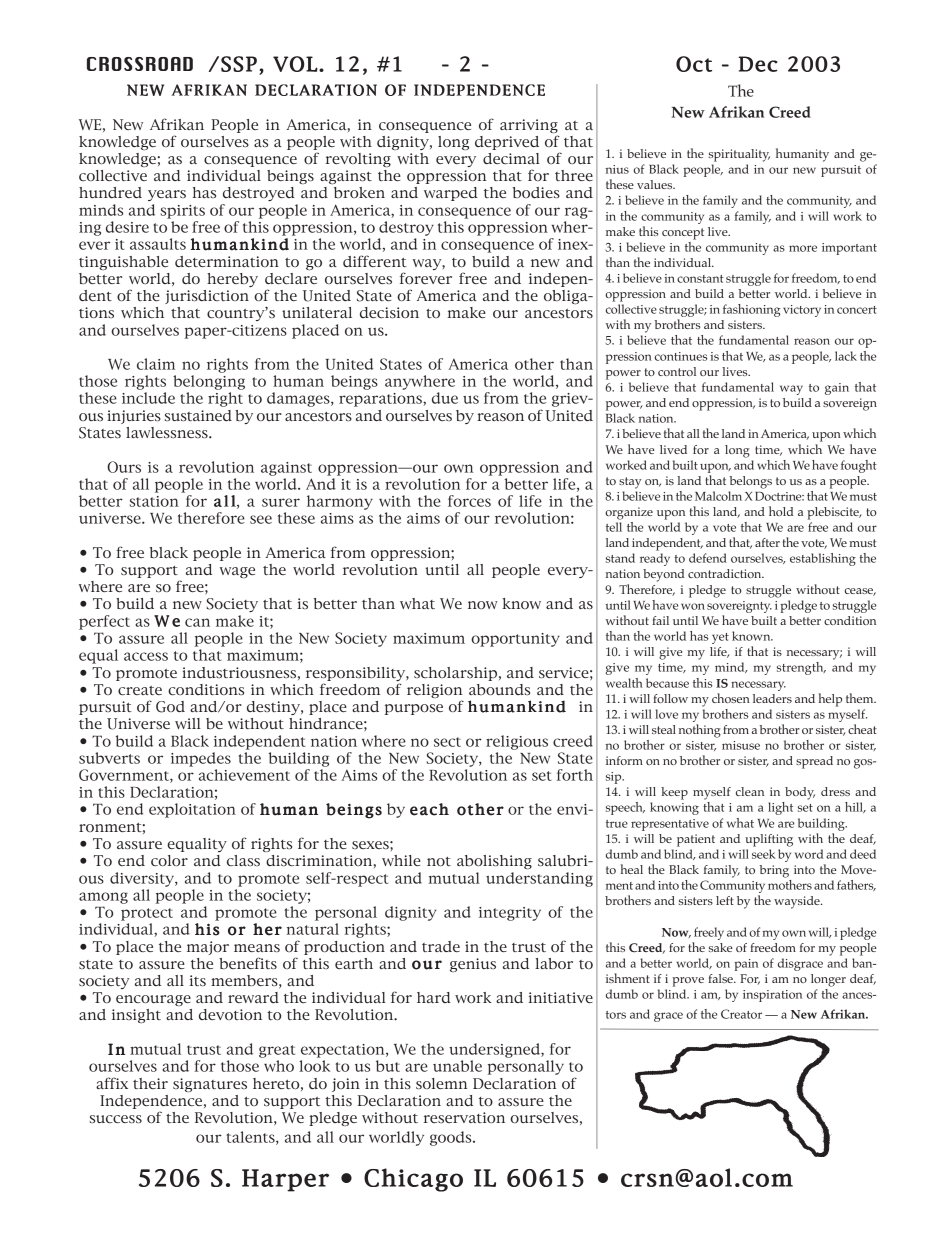  I want to click on light, so click(780, 808).
